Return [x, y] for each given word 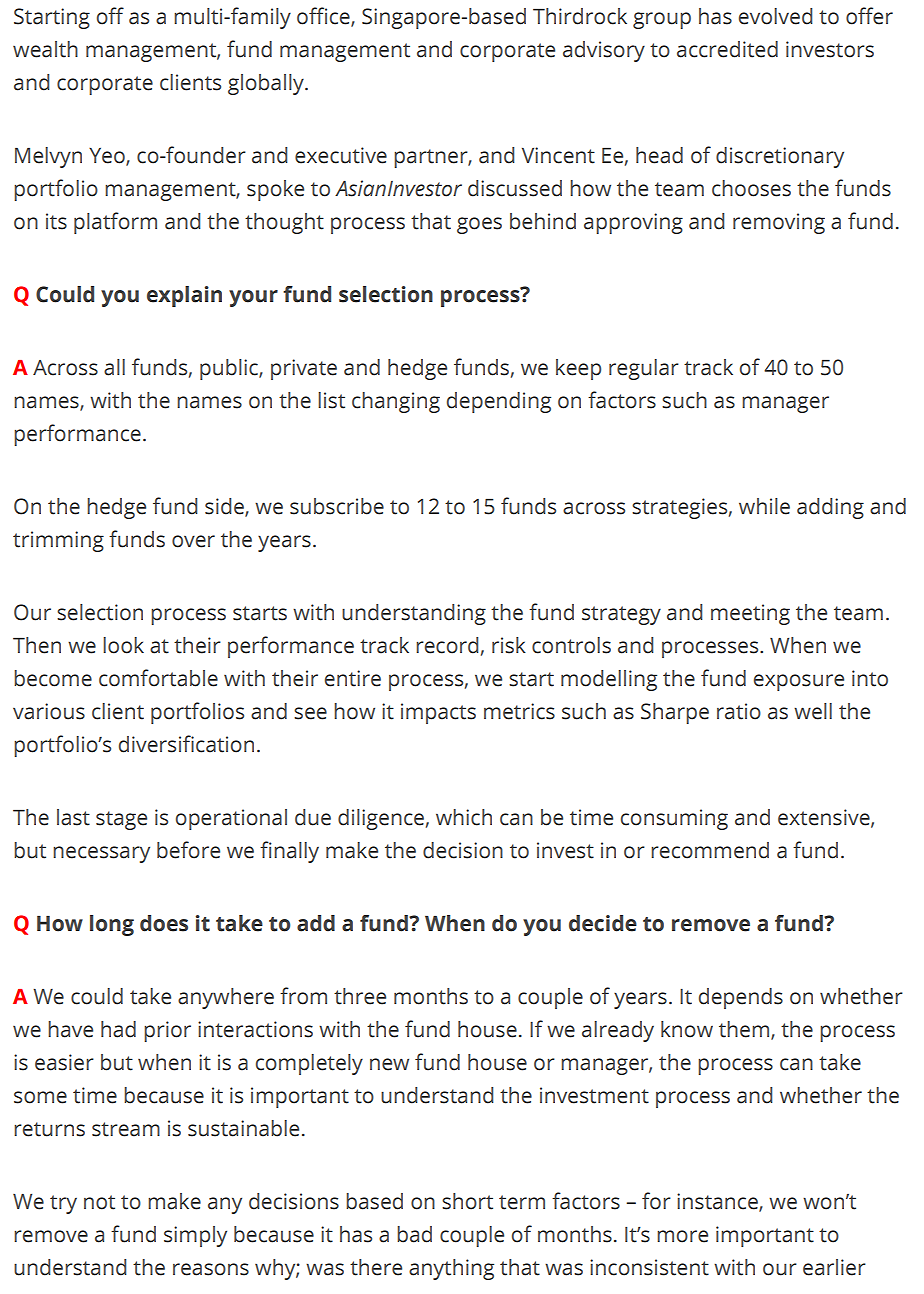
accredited [727, 49]
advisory [604, 51]
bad [414, 1234]
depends [741, 998]
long [112, 925]
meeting [750, 614]
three [360, 996]
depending [499, 402]
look [123, 645]
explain [184, 296]
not [99, 1202]
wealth [45, 49]
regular [644, 369]
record [447, 645]
